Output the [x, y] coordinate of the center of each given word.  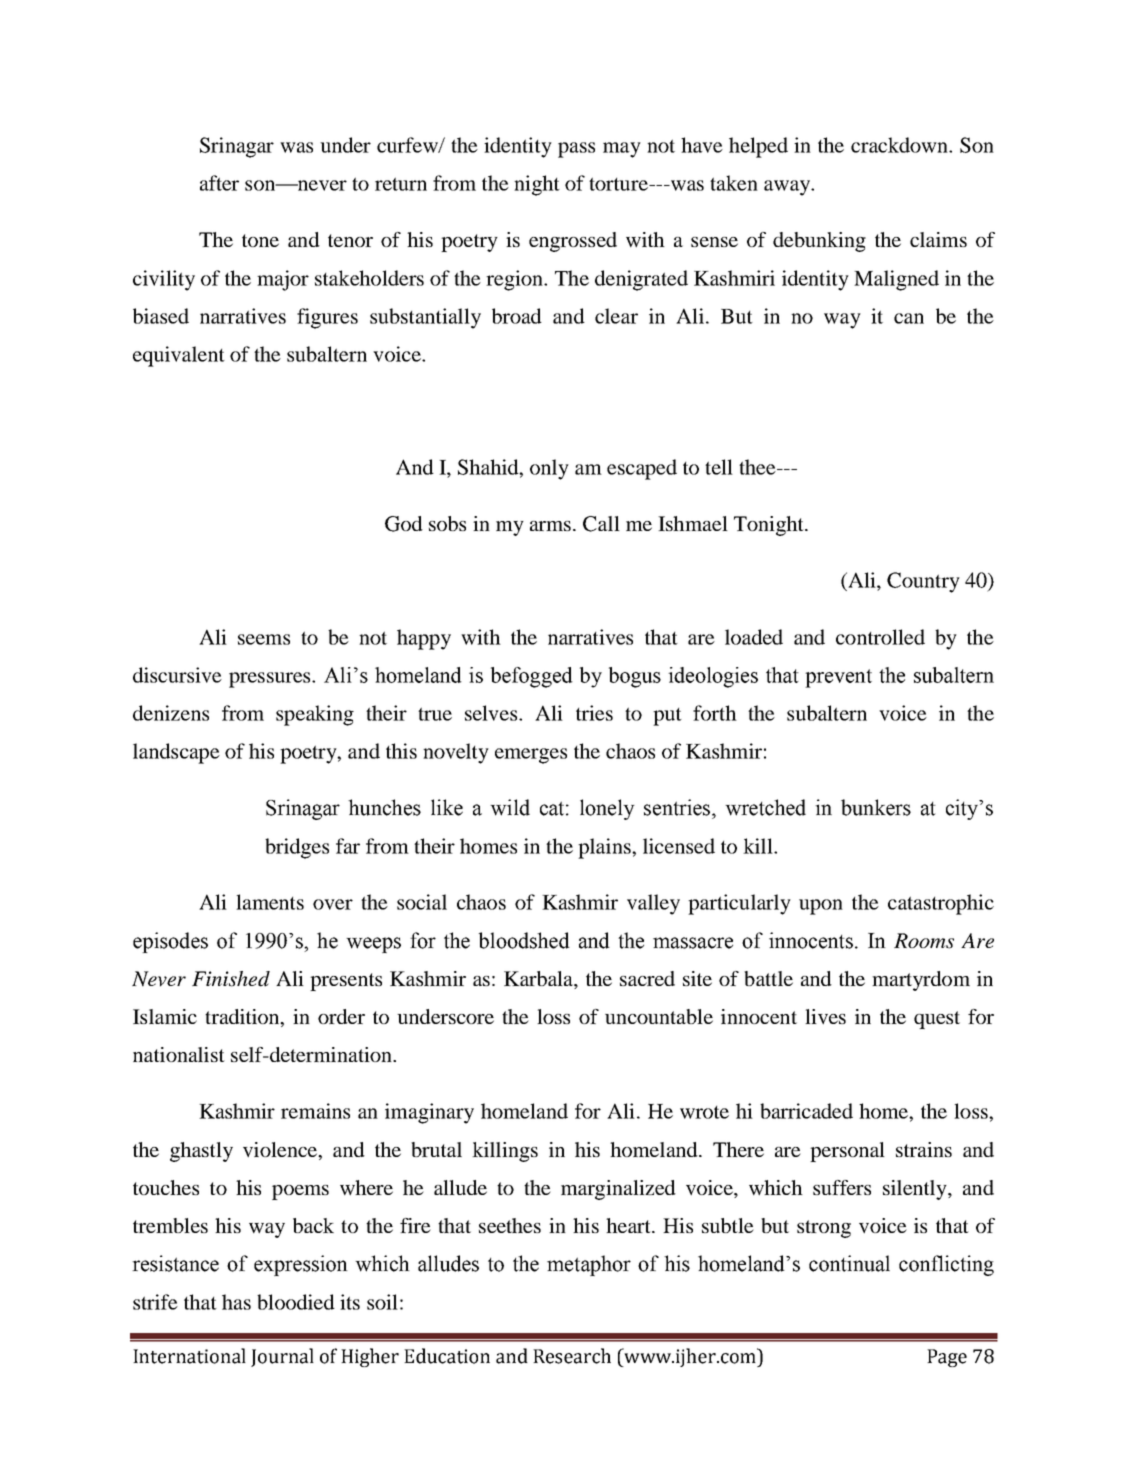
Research [572, 1356]
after [219, 183]
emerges [531, 756]
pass [576, 150]
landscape [176, 753]
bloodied [296, 1302]
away [788, 188]
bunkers [876, 807]
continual [849, 1263]
